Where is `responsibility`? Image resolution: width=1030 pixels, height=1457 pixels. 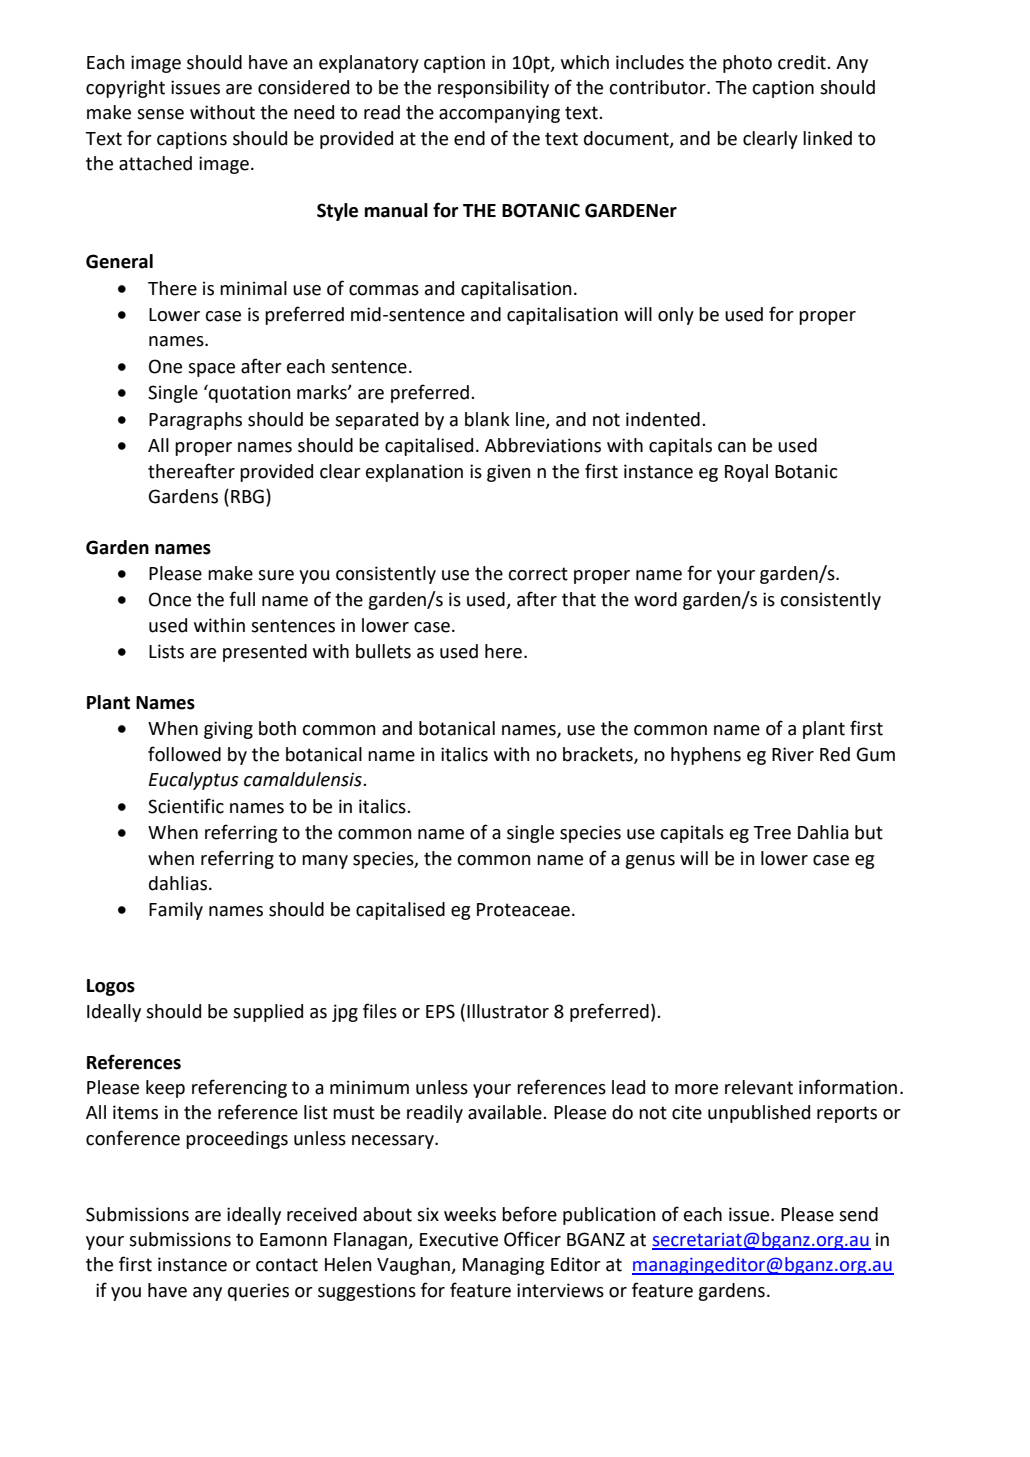 responsibility is located at coordinates (493, 89).
